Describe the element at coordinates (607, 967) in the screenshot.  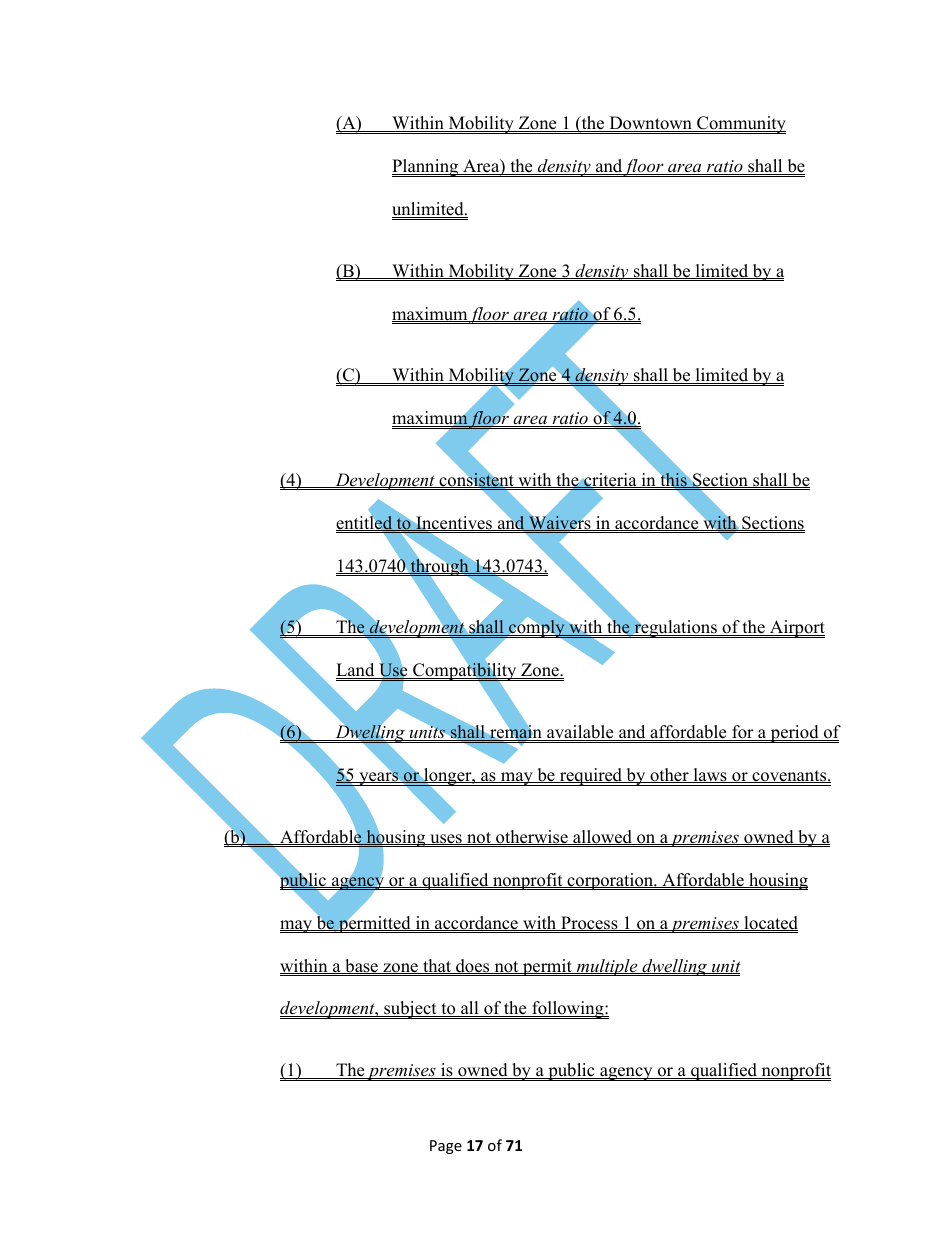
I see `multiple` at that location.
